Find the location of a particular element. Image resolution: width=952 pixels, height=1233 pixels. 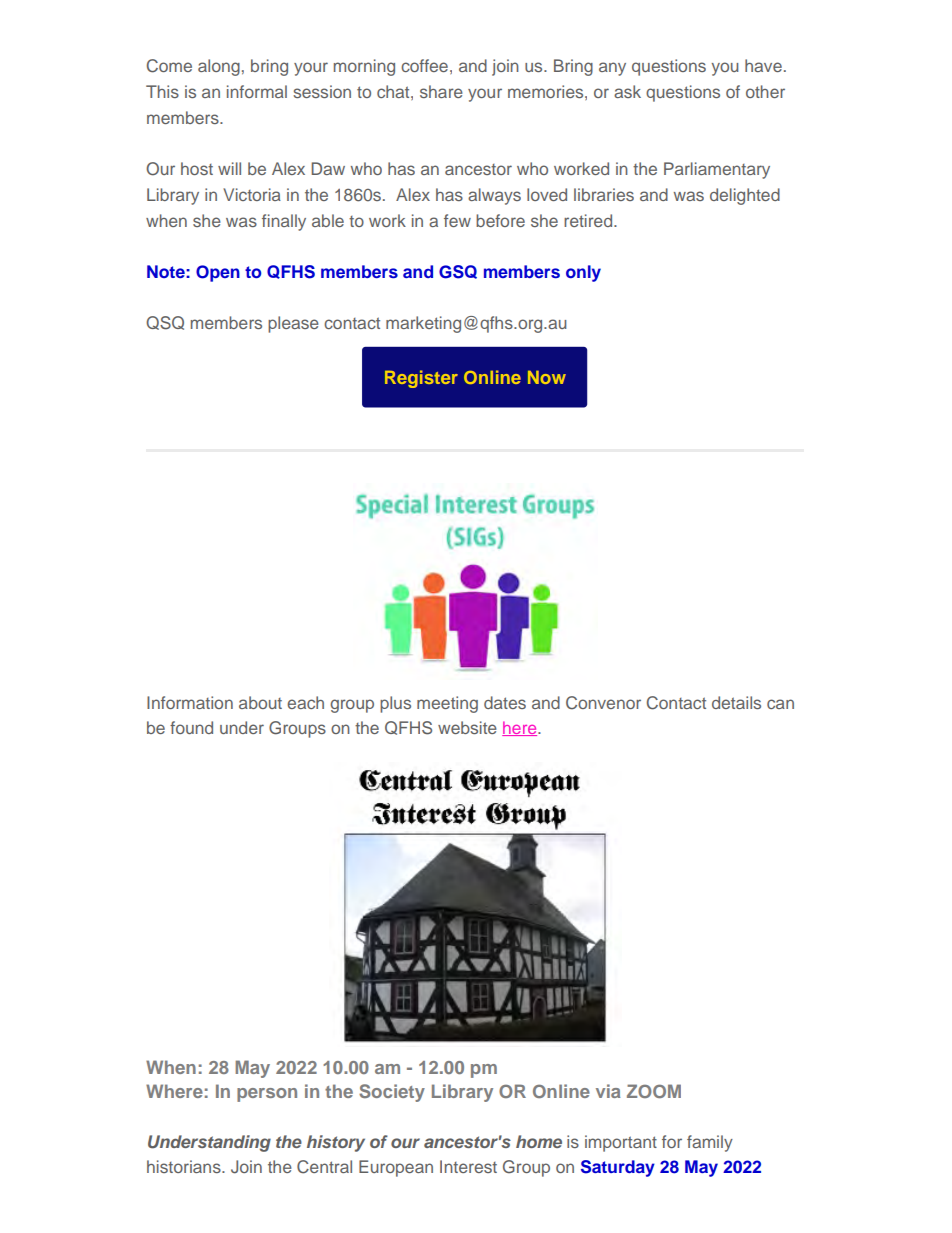

person is located at coordinates (267, 1095).
